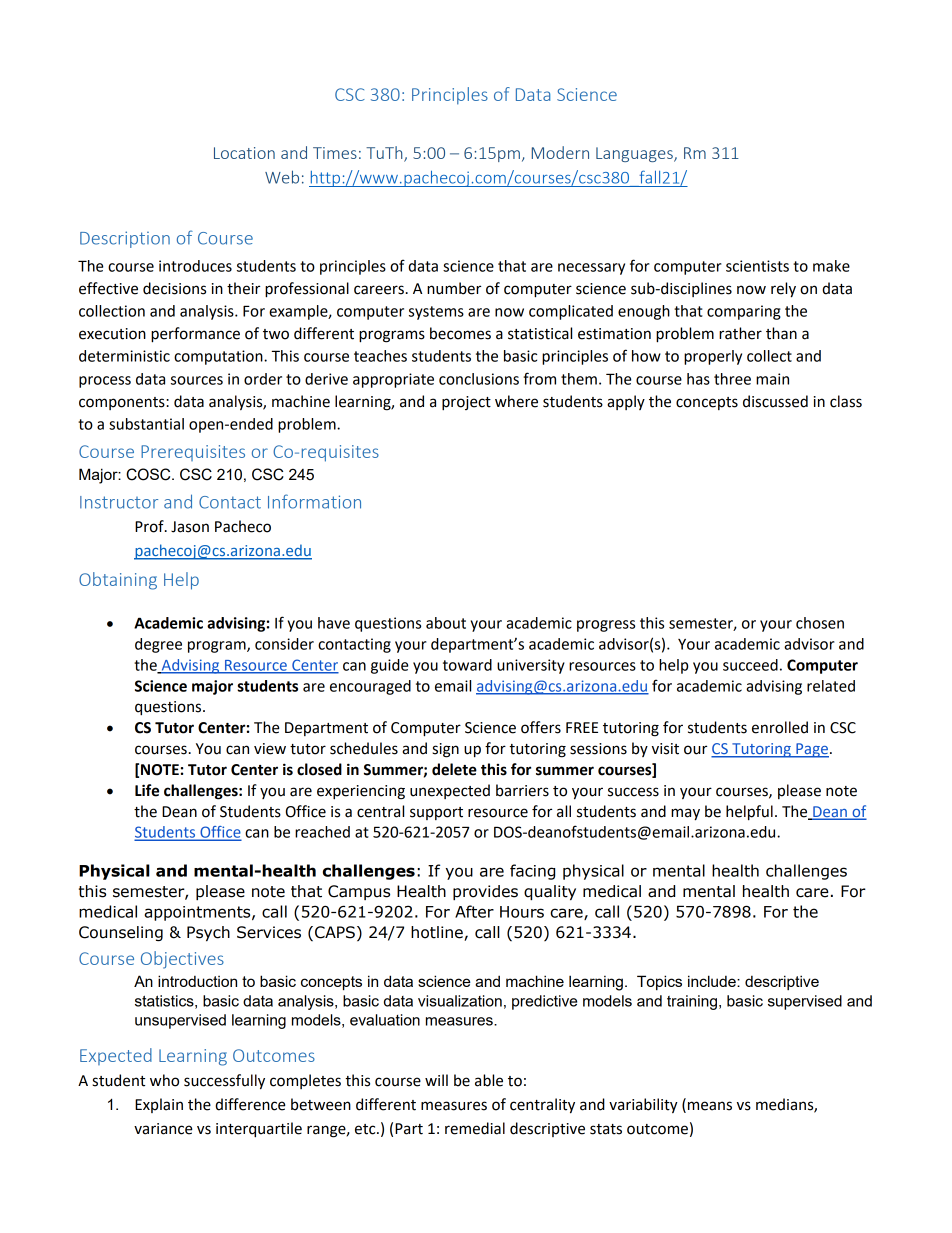 This page has width=952, height=1233. I want to click on Explain, so click(159, 1105).
